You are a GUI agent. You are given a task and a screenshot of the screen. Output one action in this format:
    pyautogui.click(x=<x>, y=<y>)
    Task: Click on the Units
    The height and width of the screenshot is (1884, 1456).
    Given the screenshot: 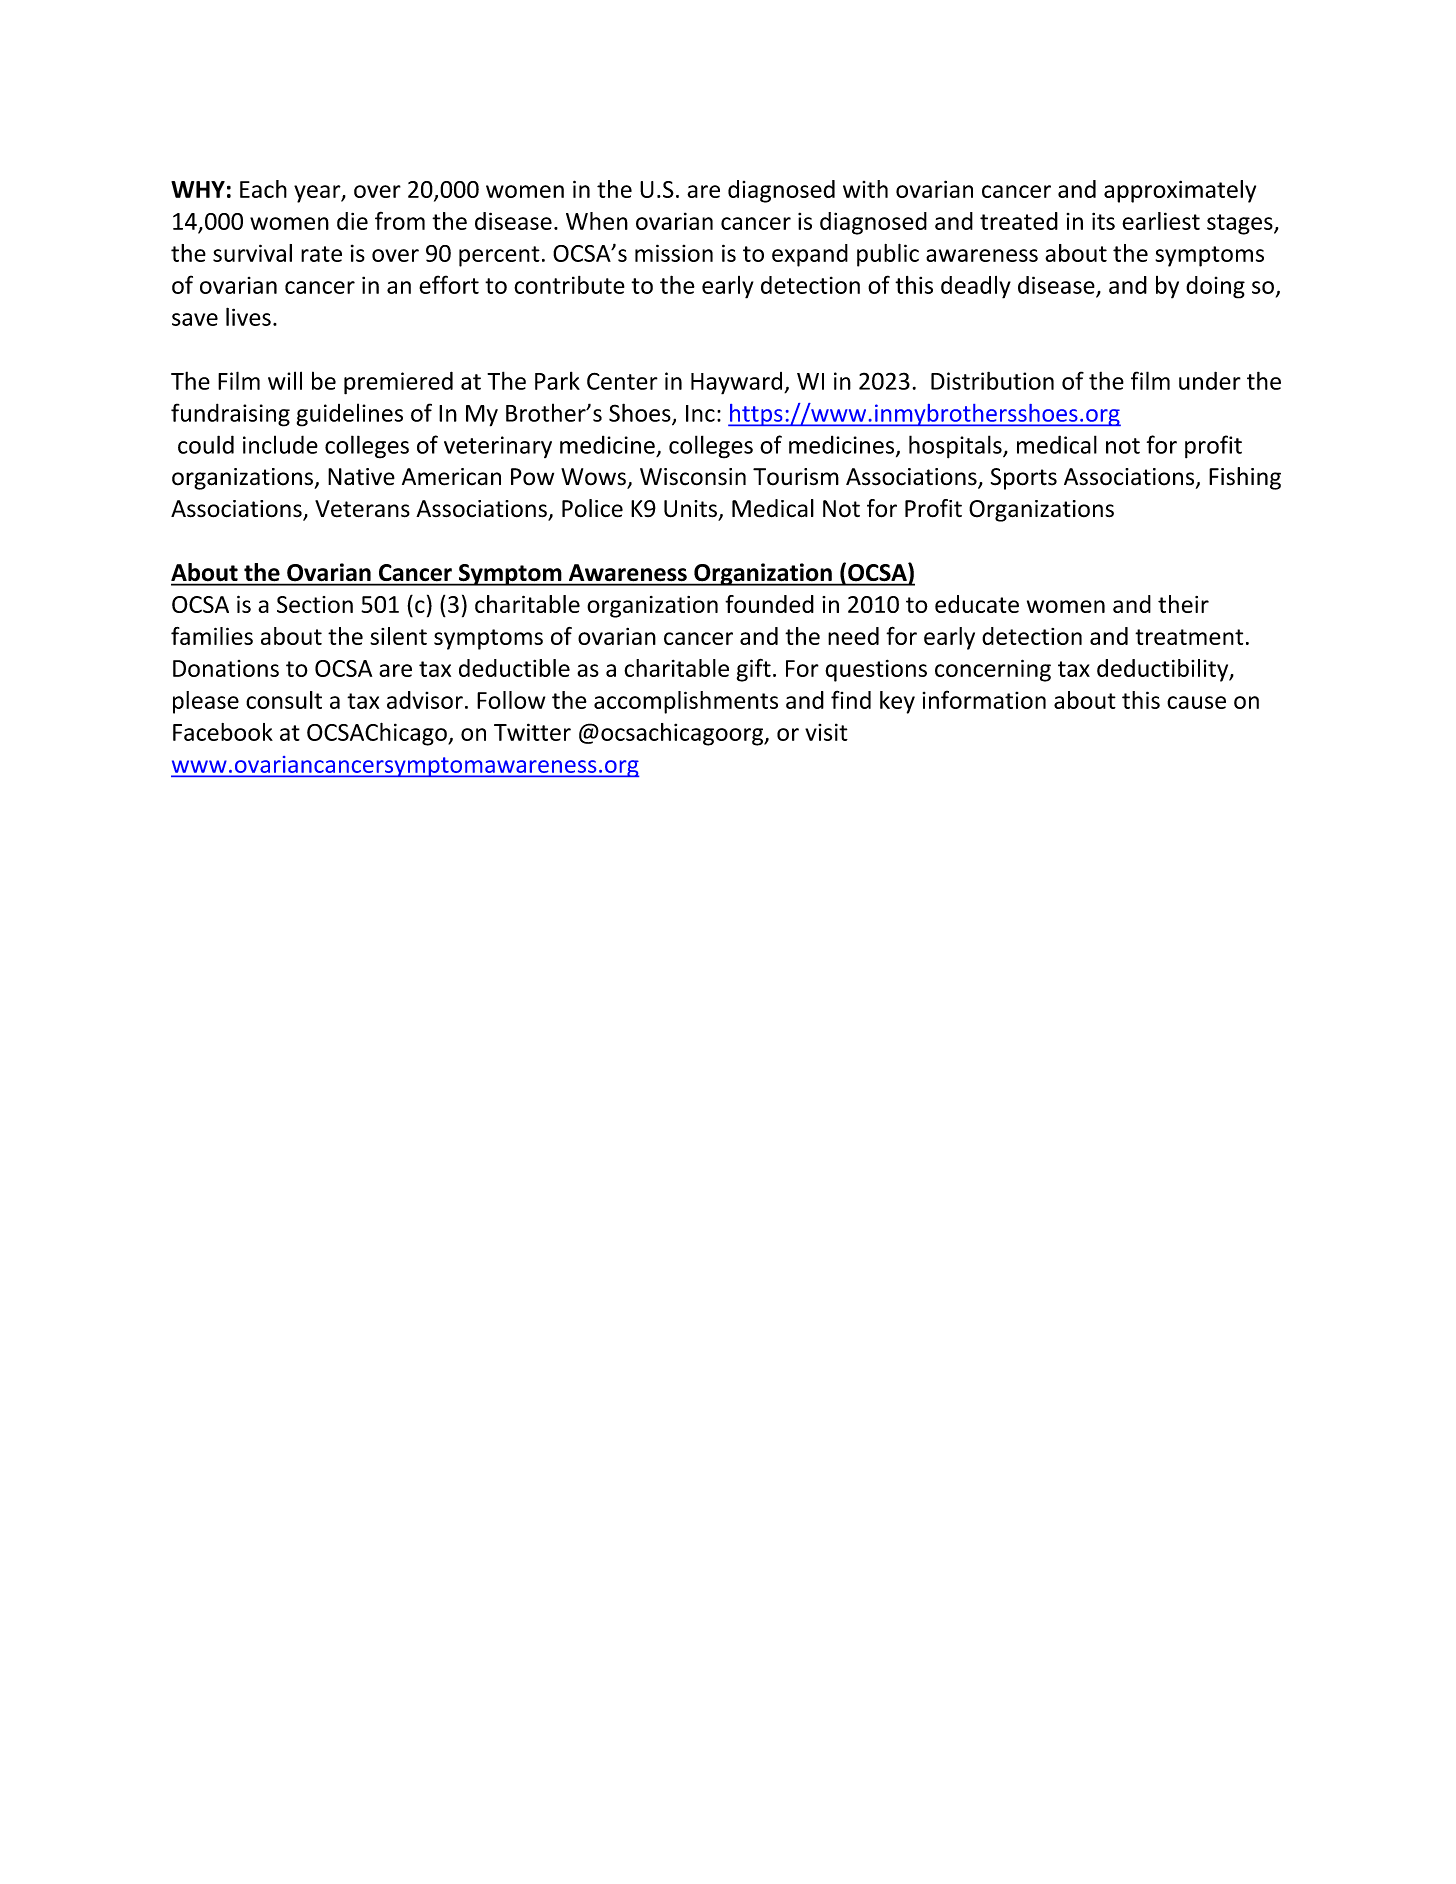 What is the action you would take?
    pyautogui.click(x=690, y=509)
